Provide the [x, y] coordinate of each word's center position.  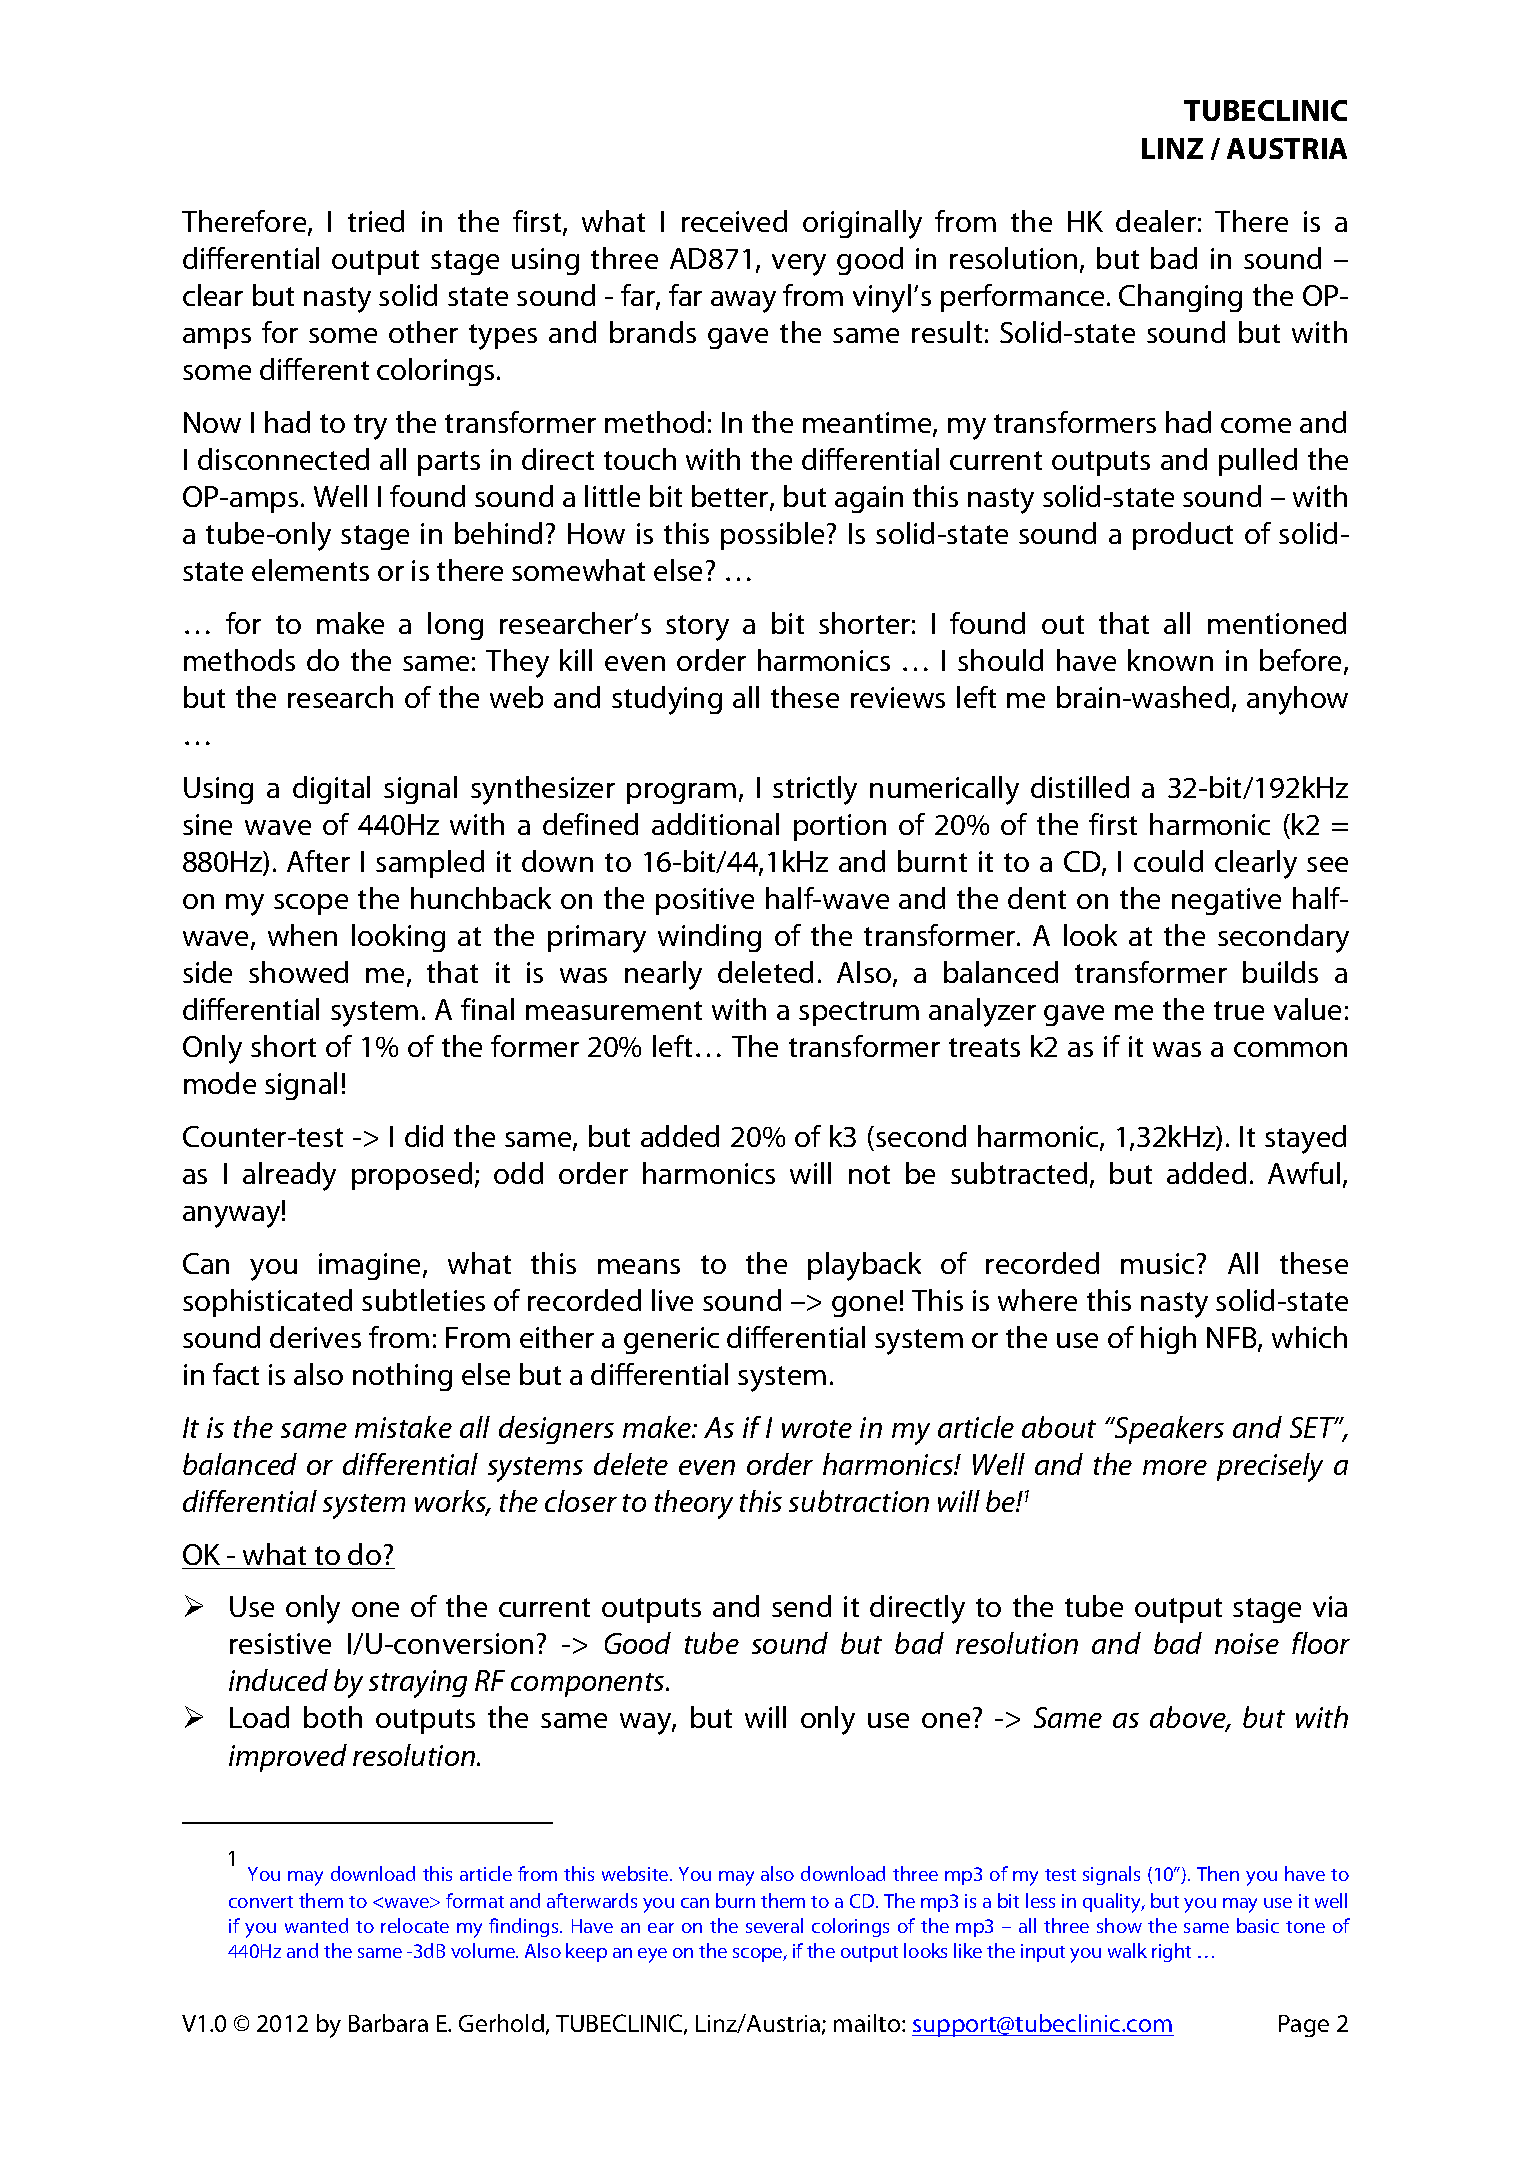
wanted [316, 1925]
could [1168, 861]
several [774, 1925]
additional [715, 824]
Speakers [1168, 1430]
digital [331, 790]
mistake [403, 1427]
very [799, 265]
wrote [817, 1429]
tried [376, 221]
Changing [1180, 298]
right [1171, 1952]
